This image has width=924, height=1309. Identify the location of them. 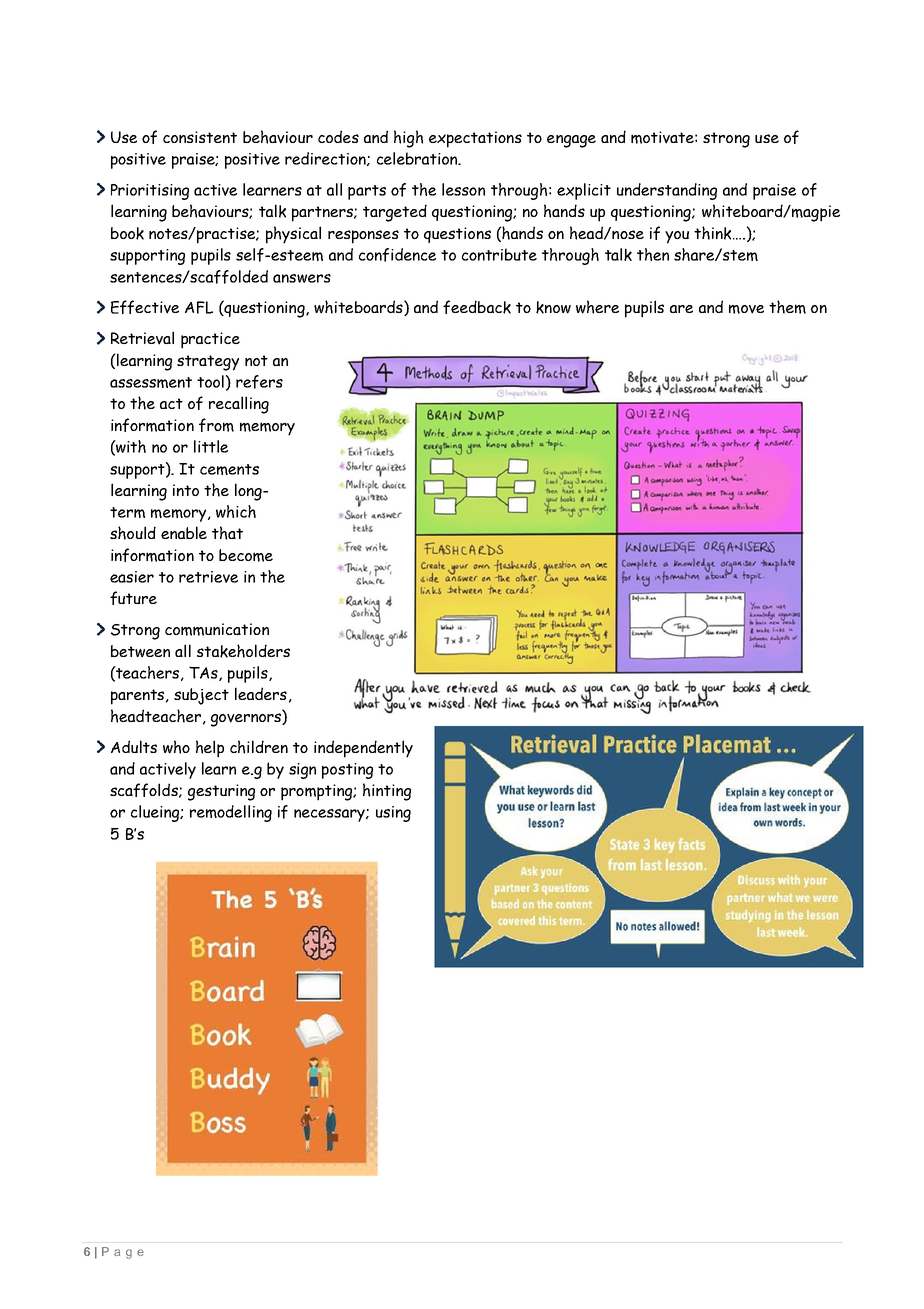
(787, 307).
